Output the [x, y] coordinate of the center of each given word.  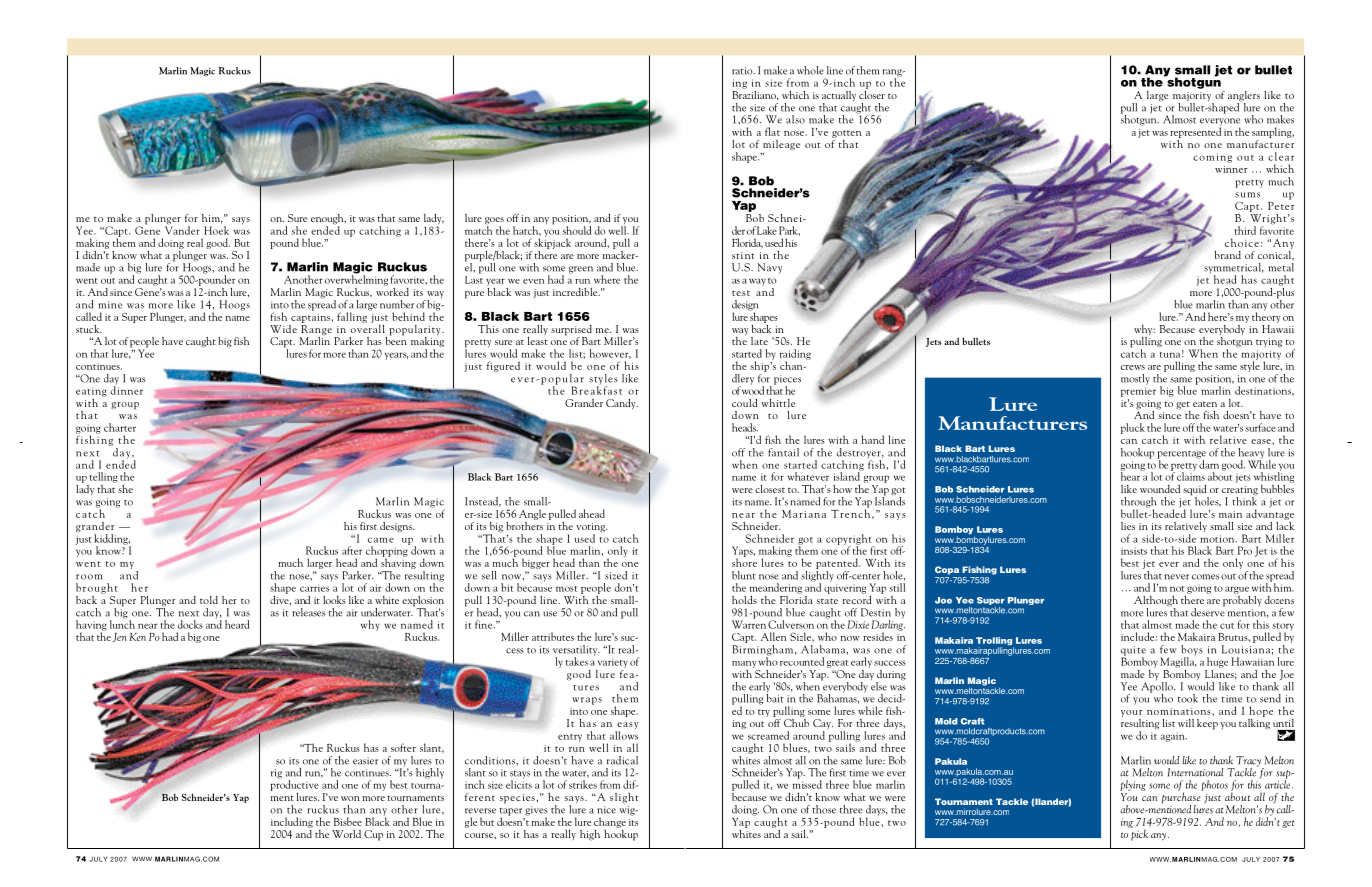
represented [1195, 133]
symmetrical [1234, 269]
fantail [783, 452]
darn [1208, 463]
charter [120, 427]
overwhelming [356, 279]
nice [606, 810]
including [292, 822]
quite [1133, 652]
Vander [182, 229]
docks [190, 624]
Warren [749, 623]
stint [743, 255]
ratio [743, 71]
